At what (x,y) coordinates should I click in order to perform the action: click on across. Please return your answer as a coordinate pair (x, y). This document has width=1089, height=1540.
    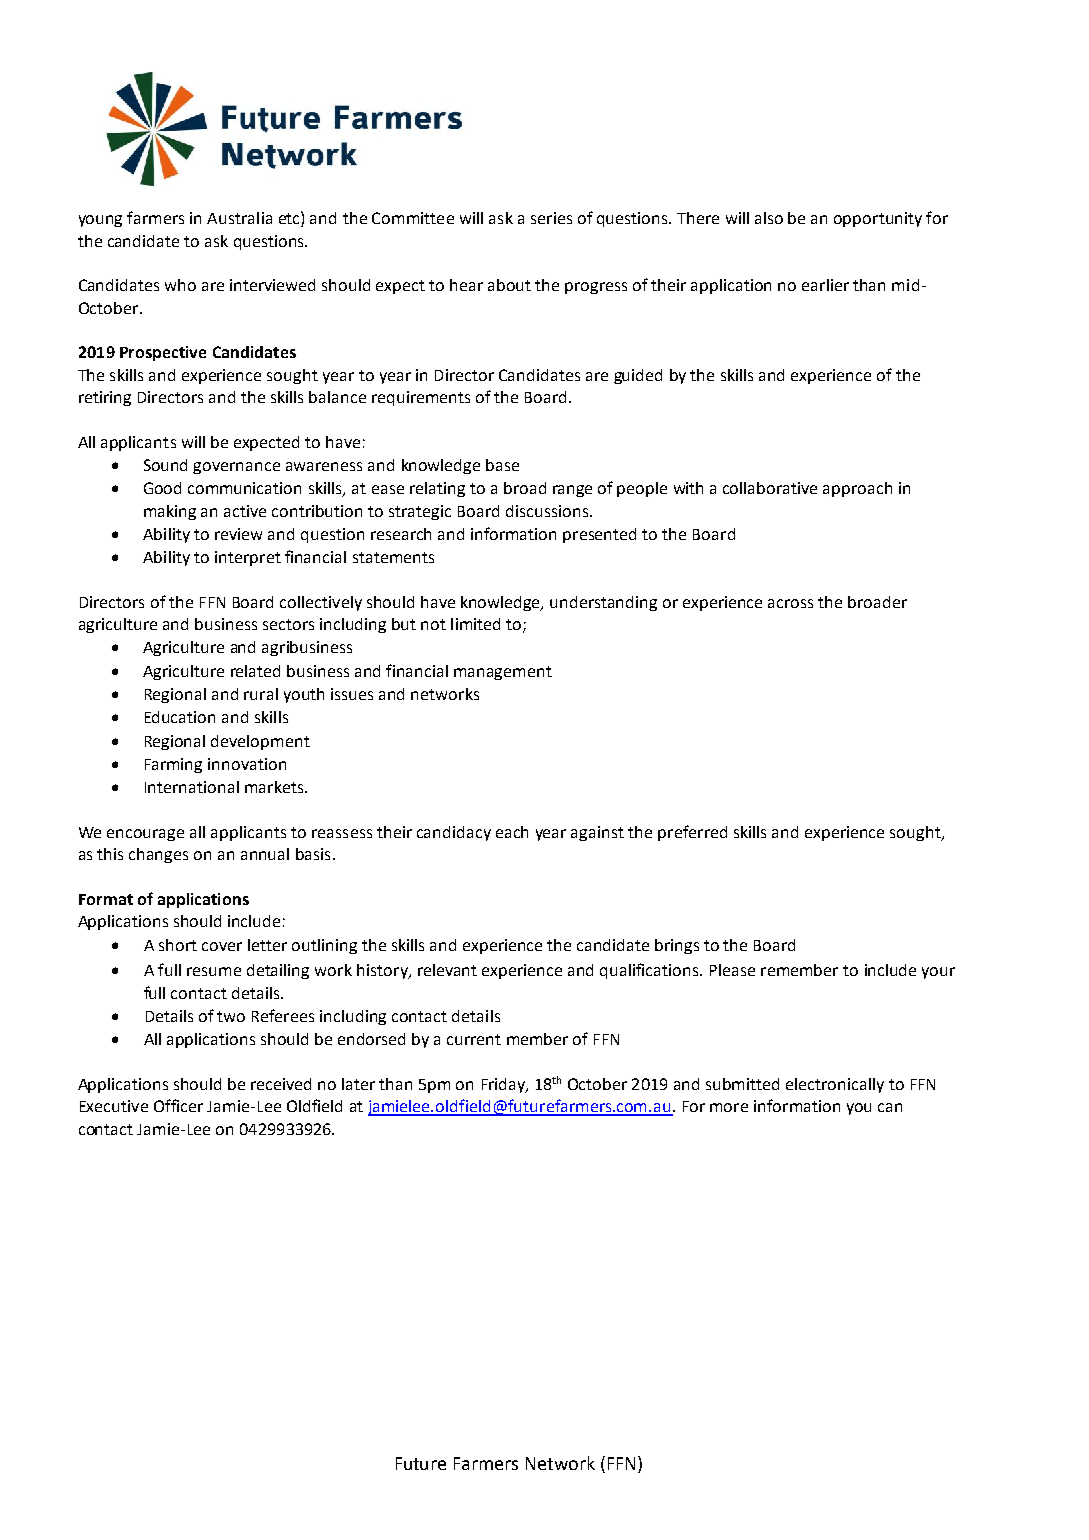
    Looking at the image, I should click on (790, 603).
